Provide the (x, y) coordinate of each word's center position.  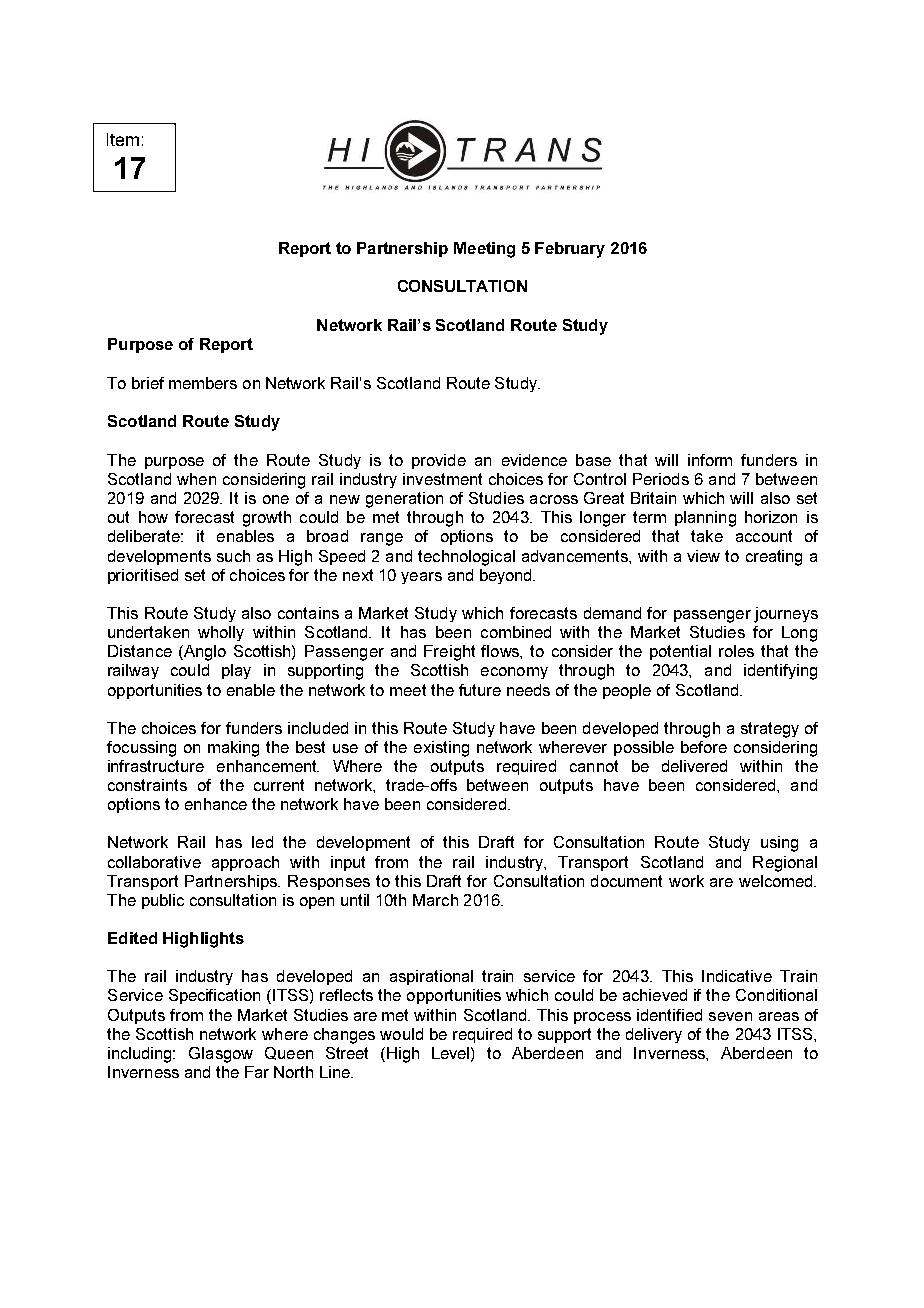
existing (441, 749)
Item (123, 139)
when (196, 479)
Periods (661, 479)
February (570, 250)
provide (439, 461)
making (233, 749)
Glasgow (221, 1055)
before (704, 747)
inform (710, 460)
